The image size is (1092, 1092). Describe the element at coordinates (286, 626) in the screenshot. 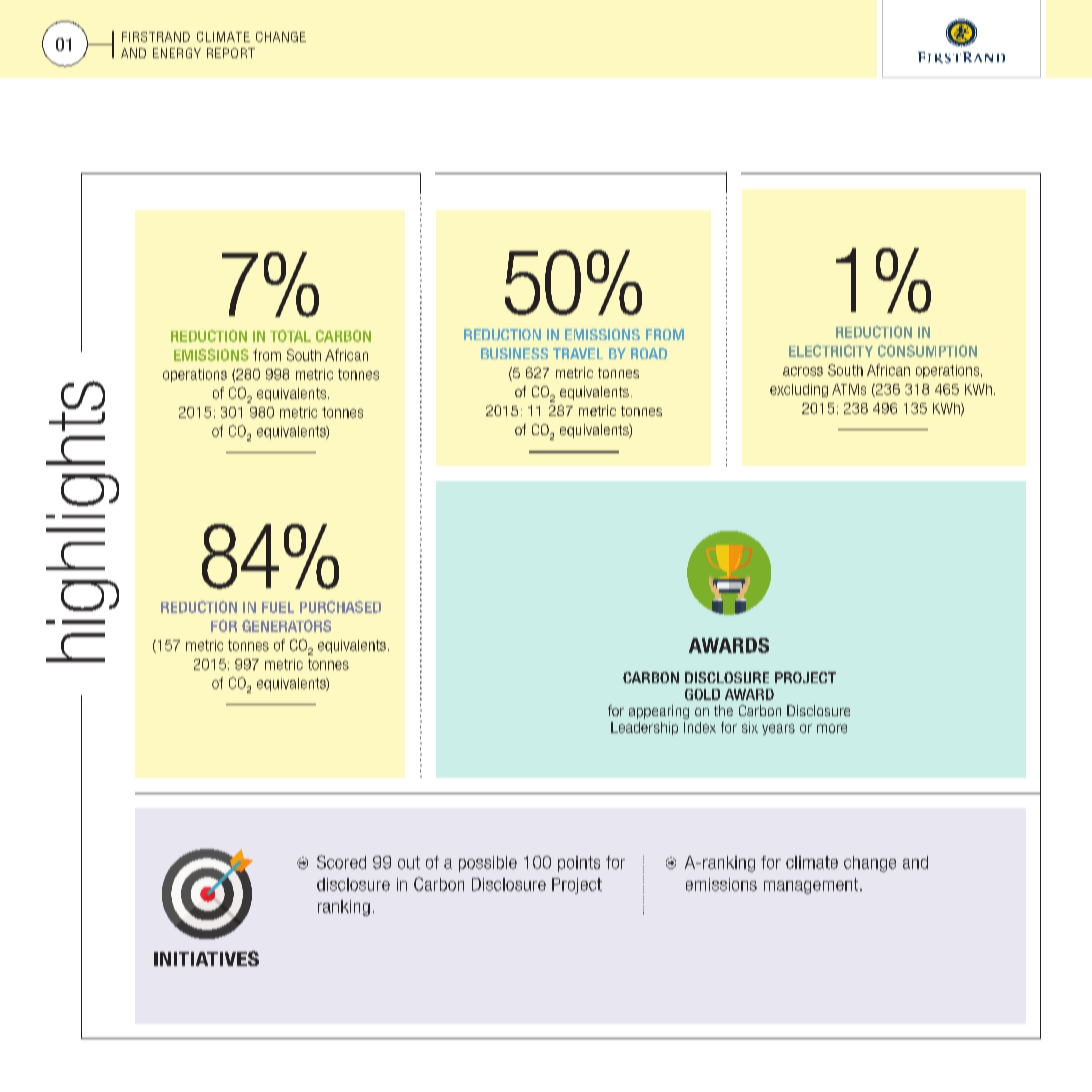

I see `GENERATORS` at that location.
